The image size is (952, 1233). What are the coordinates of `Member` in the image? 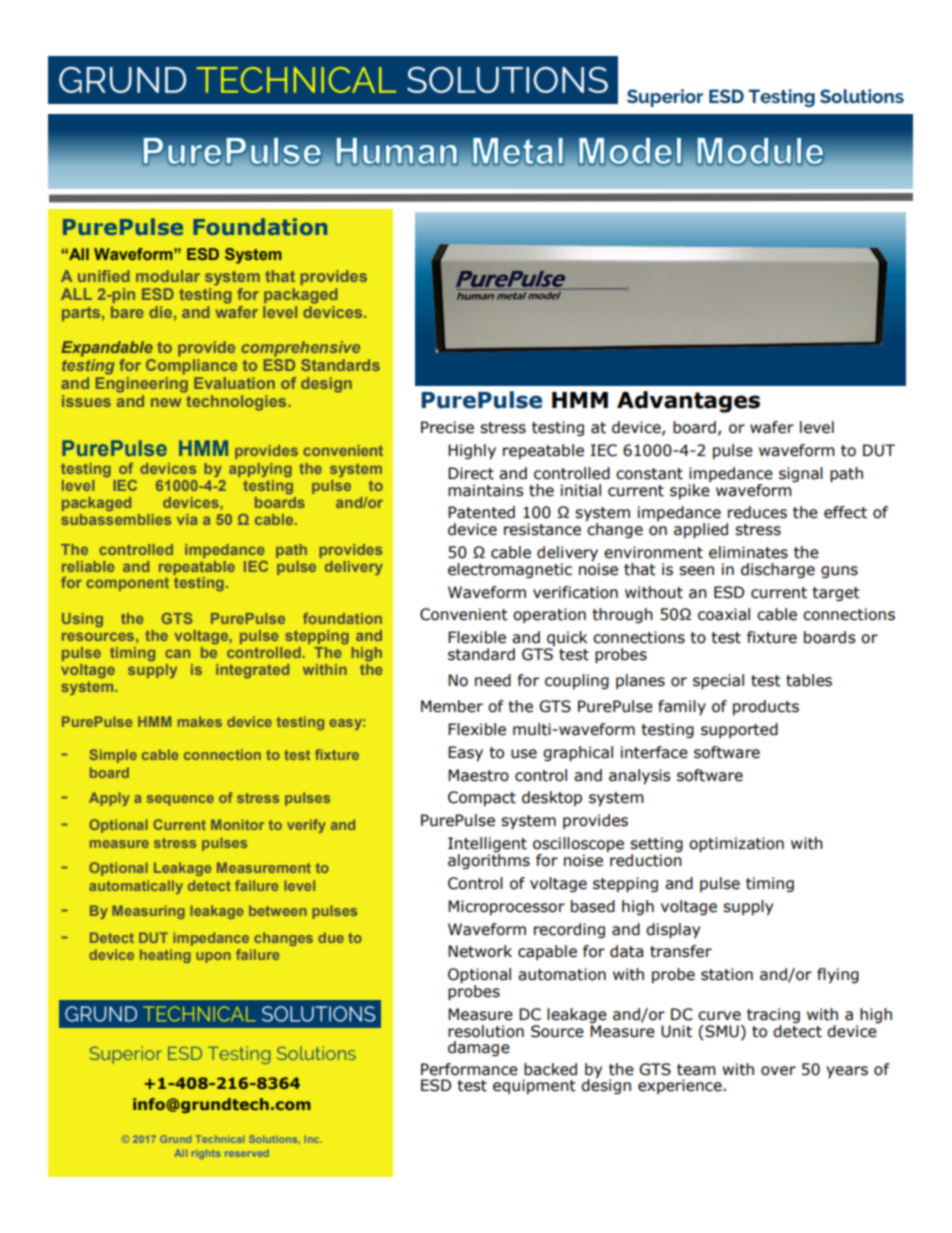 It's located at (452, 706).
